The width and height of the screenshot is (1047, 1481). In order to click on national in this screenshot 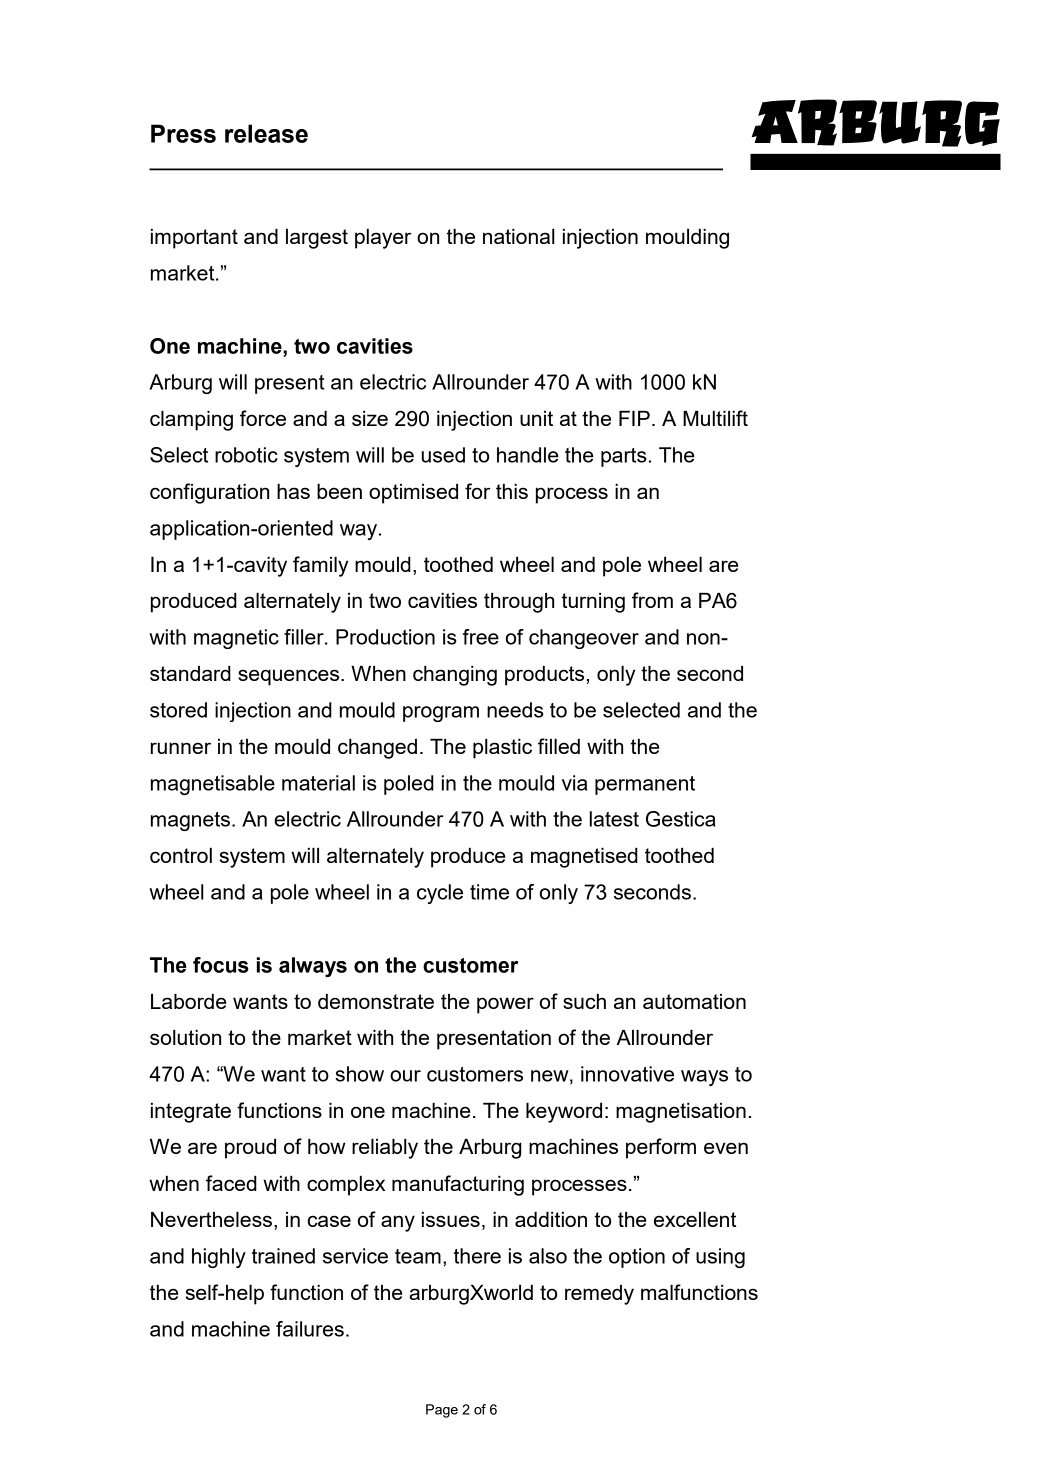, I will do `click(519, 236)`.
